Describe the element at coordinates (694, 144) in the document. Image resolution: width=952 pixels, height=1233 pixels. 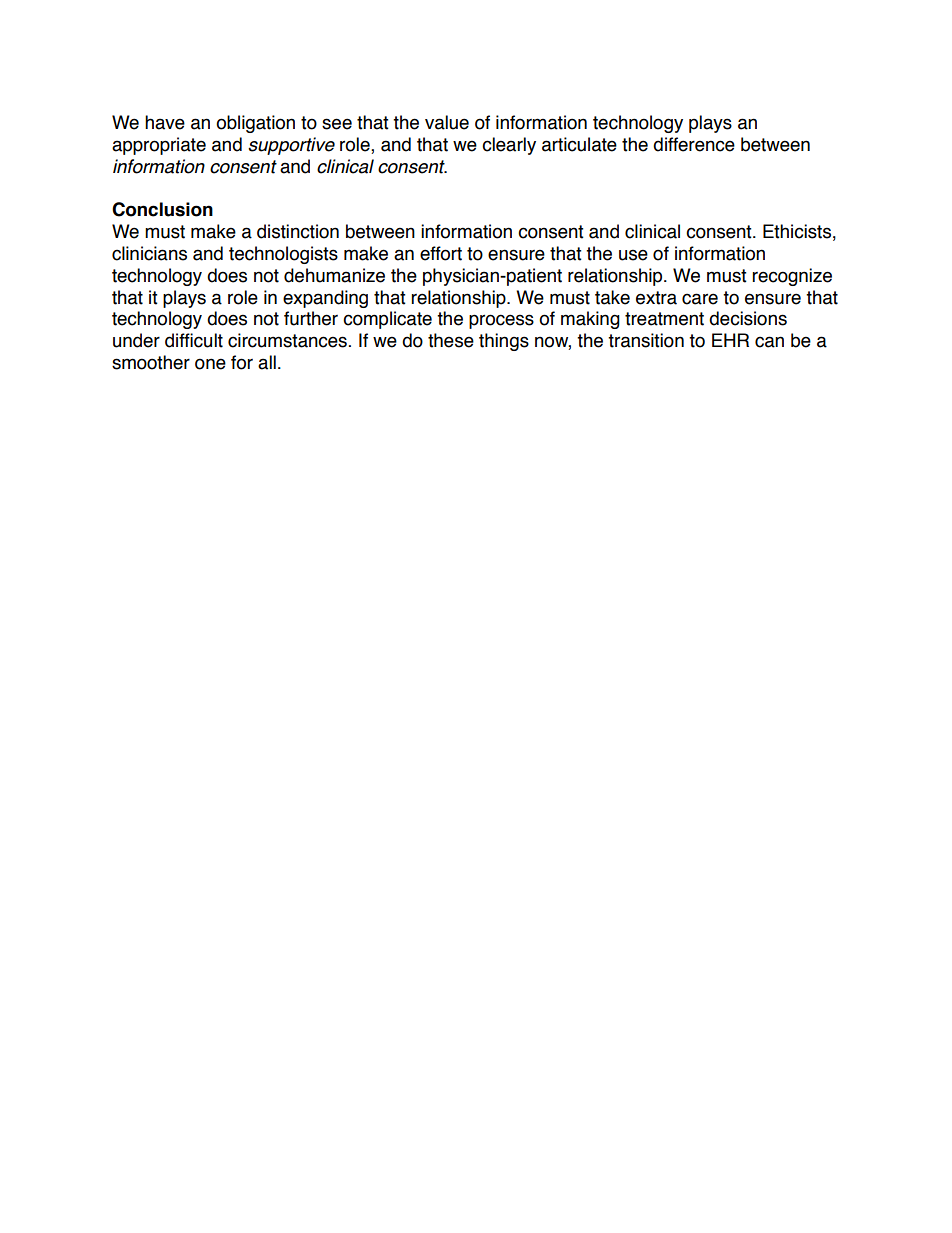
I see `difference` at that location.
